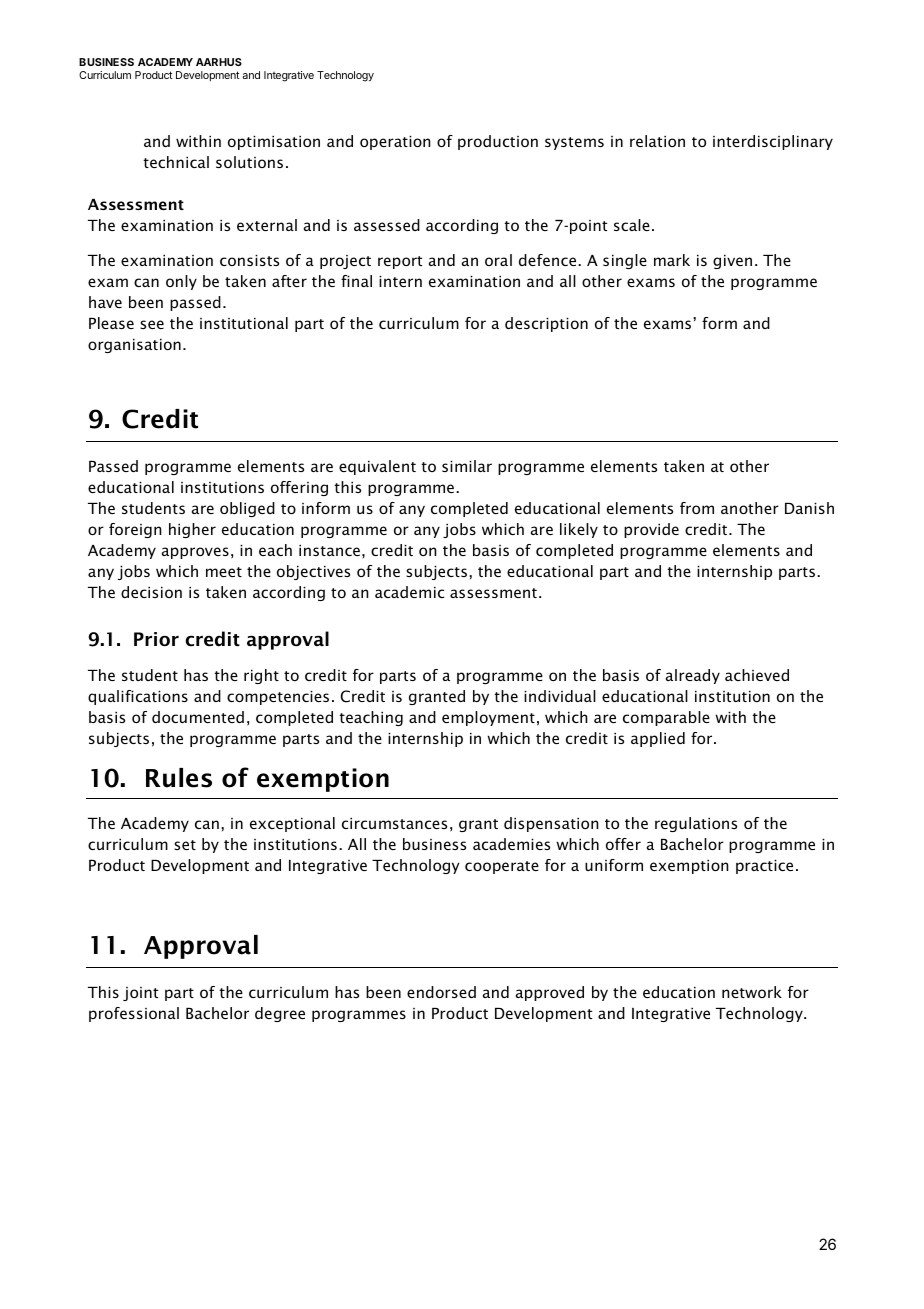  I want to click on joint, so click(140, 994).
